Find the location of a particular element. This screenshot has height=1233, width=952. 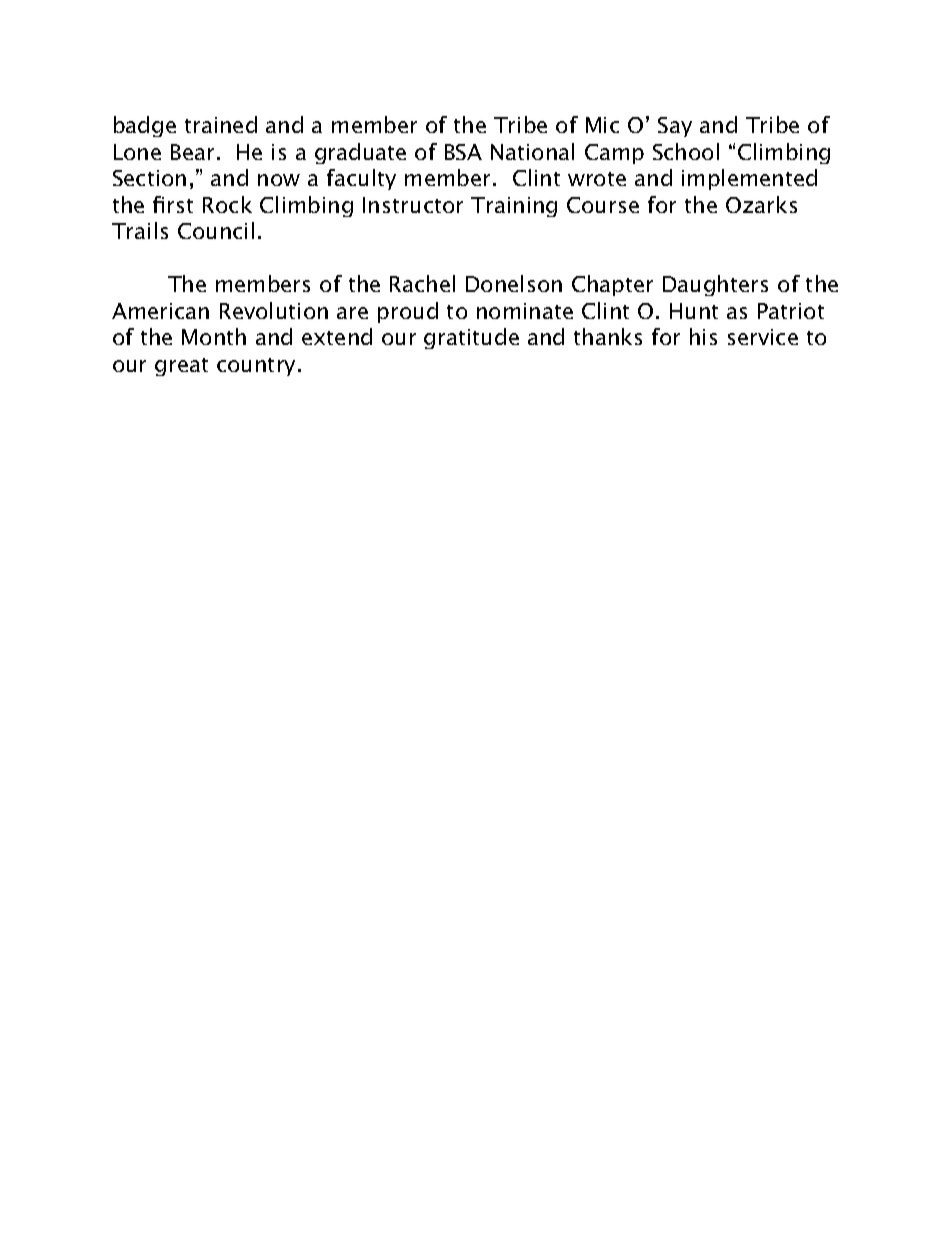

great is located at coordinates (181, 367).
